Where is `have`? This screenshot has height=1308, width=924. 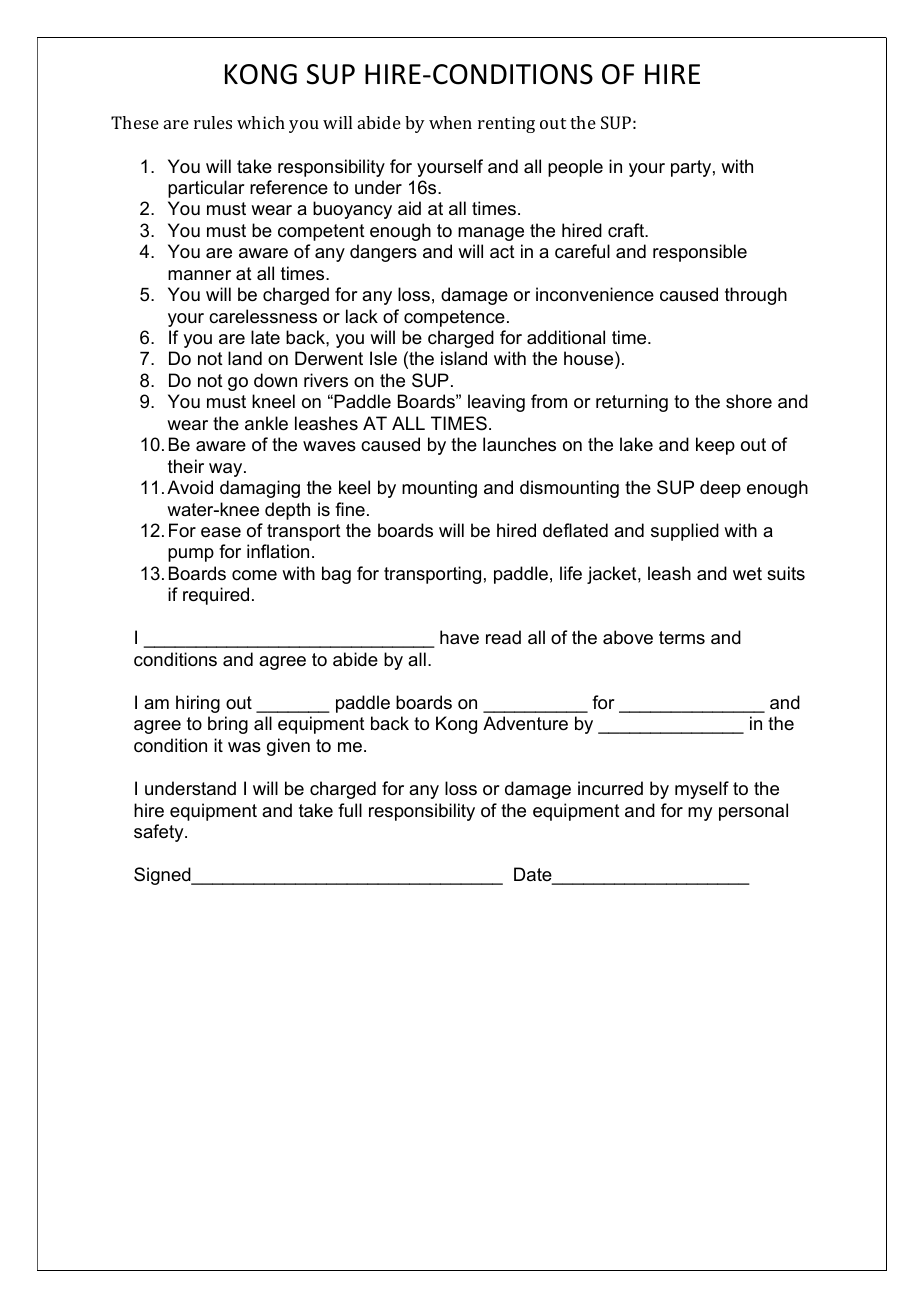 have is located at coordinates (459, 637).
